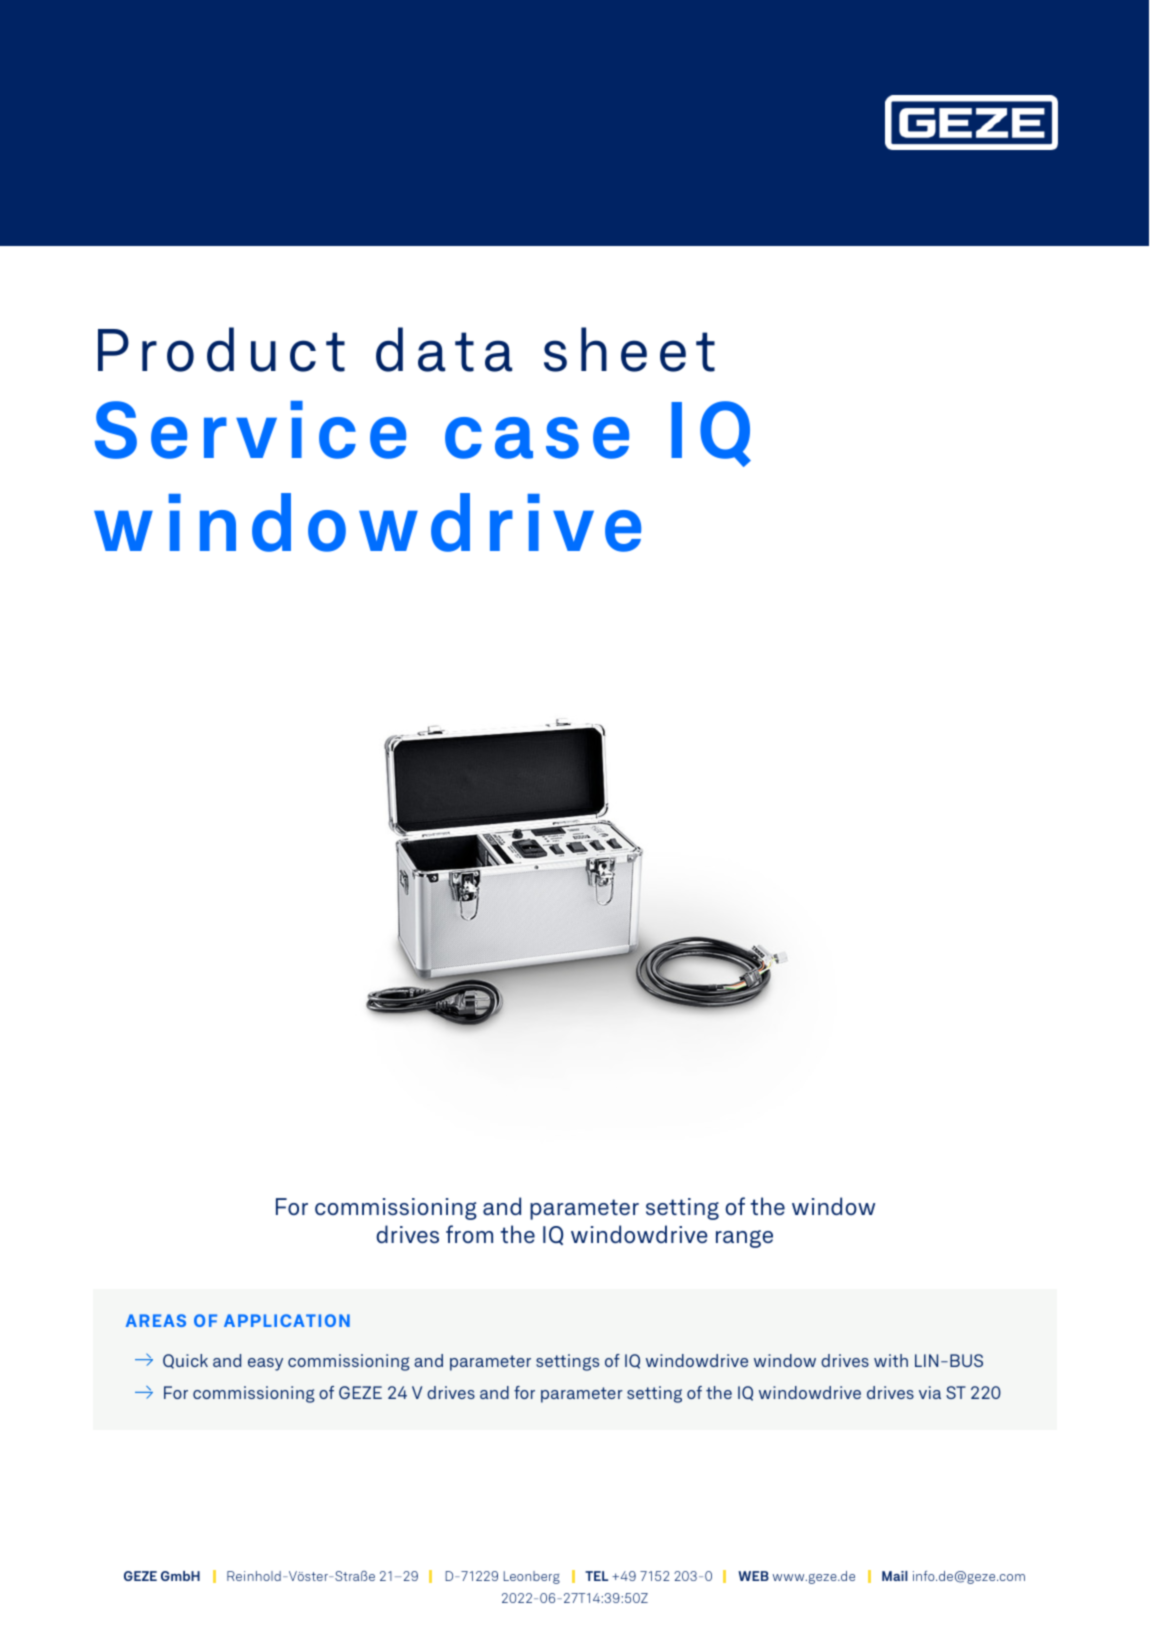 This document has width=1150, height=1627. Describe the element at coordinates (753, 1576) in the document. I see `WEB` at that location.
